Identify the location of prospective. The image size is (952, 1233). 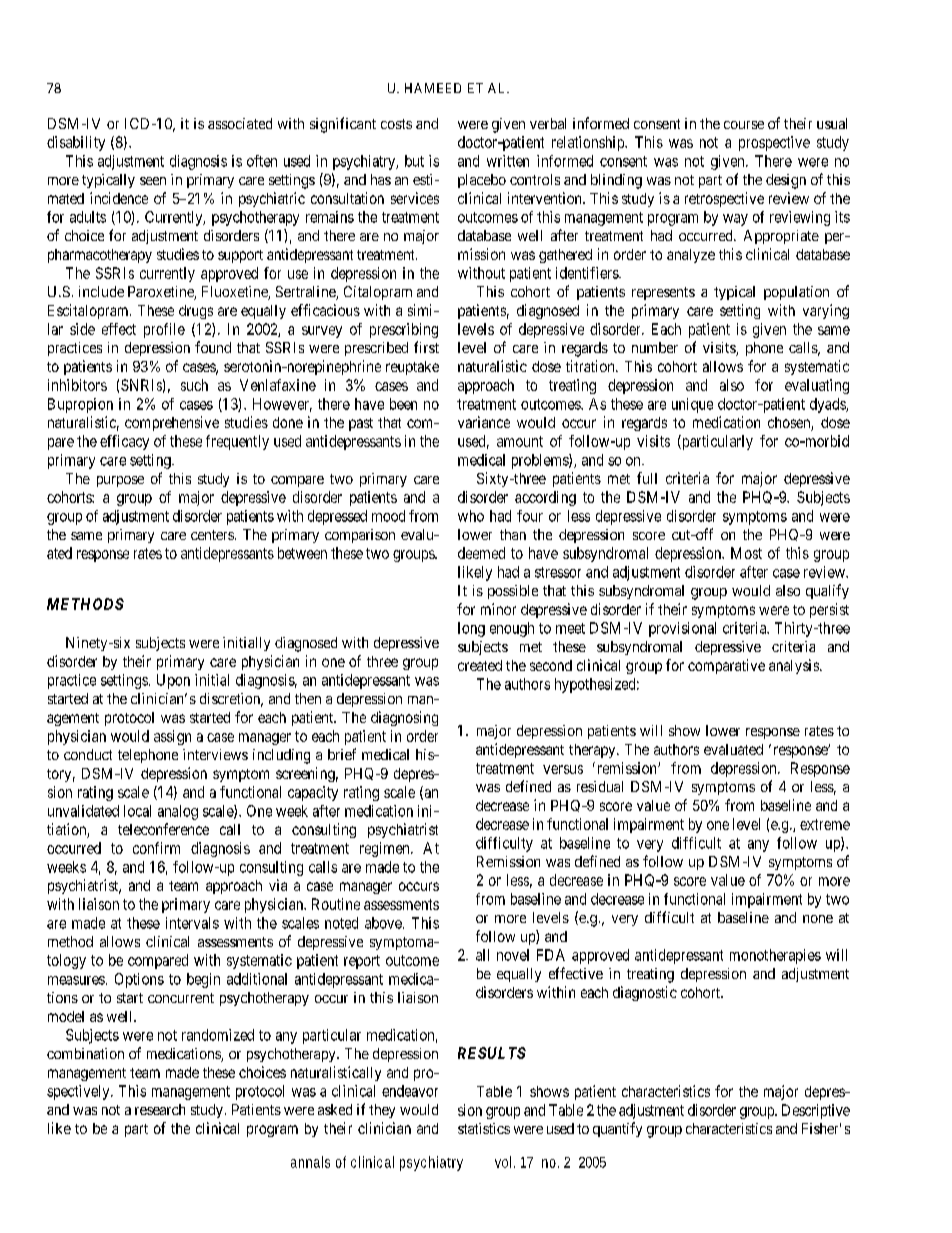
(774, 143).
